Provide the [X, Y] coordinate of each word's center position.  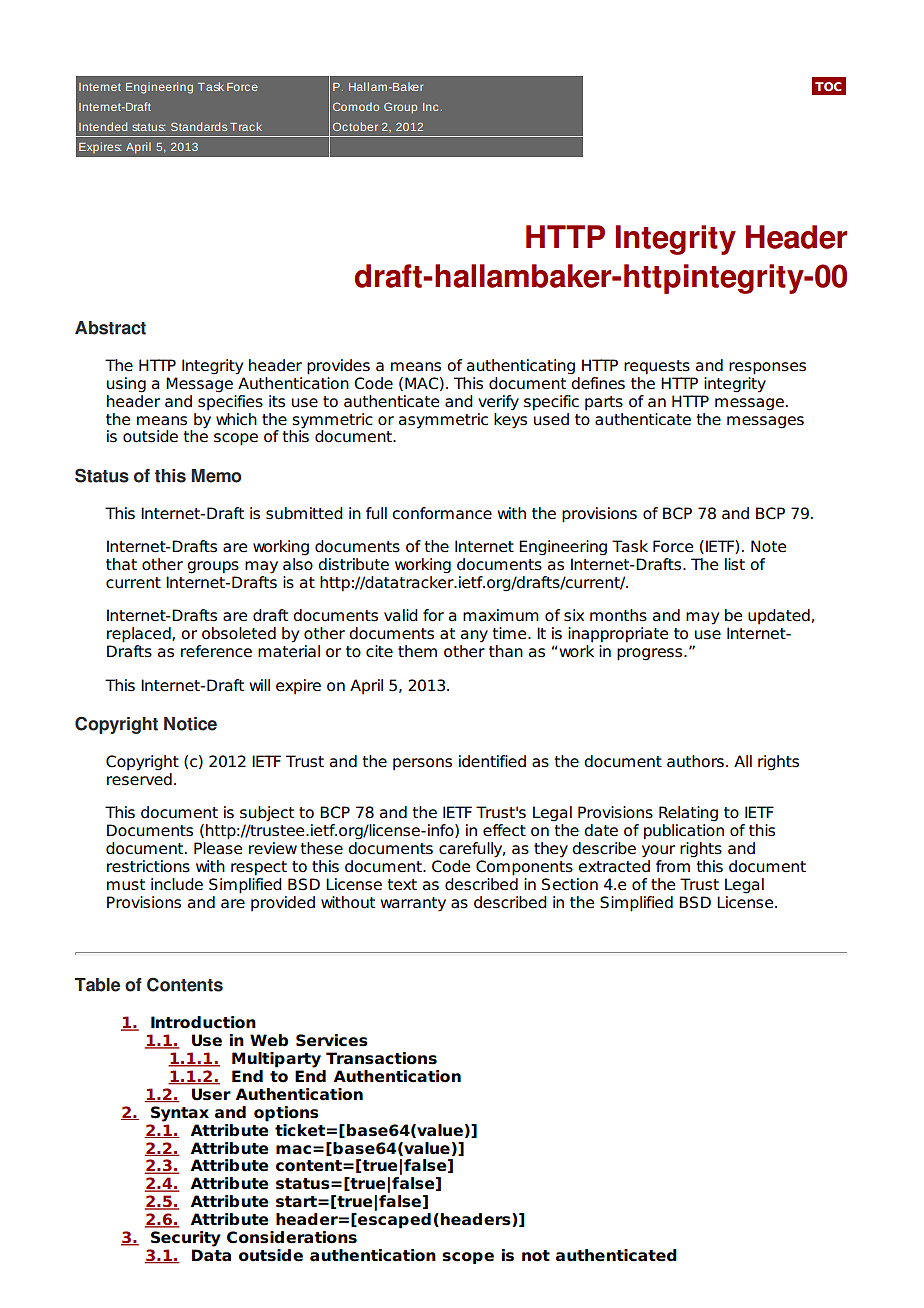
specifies [230, 401]
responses [767, 368]
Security [186, 1239]
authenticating [521, 367]
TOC [828, 86]
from [673, 866]
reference [216, 651]
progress [651, 654]
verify [498, 403]
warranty [413, 904]
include [177, 884]
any [474, 636]
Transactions [381, 1058]
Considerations [292, 1237]
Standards [199, 126]
